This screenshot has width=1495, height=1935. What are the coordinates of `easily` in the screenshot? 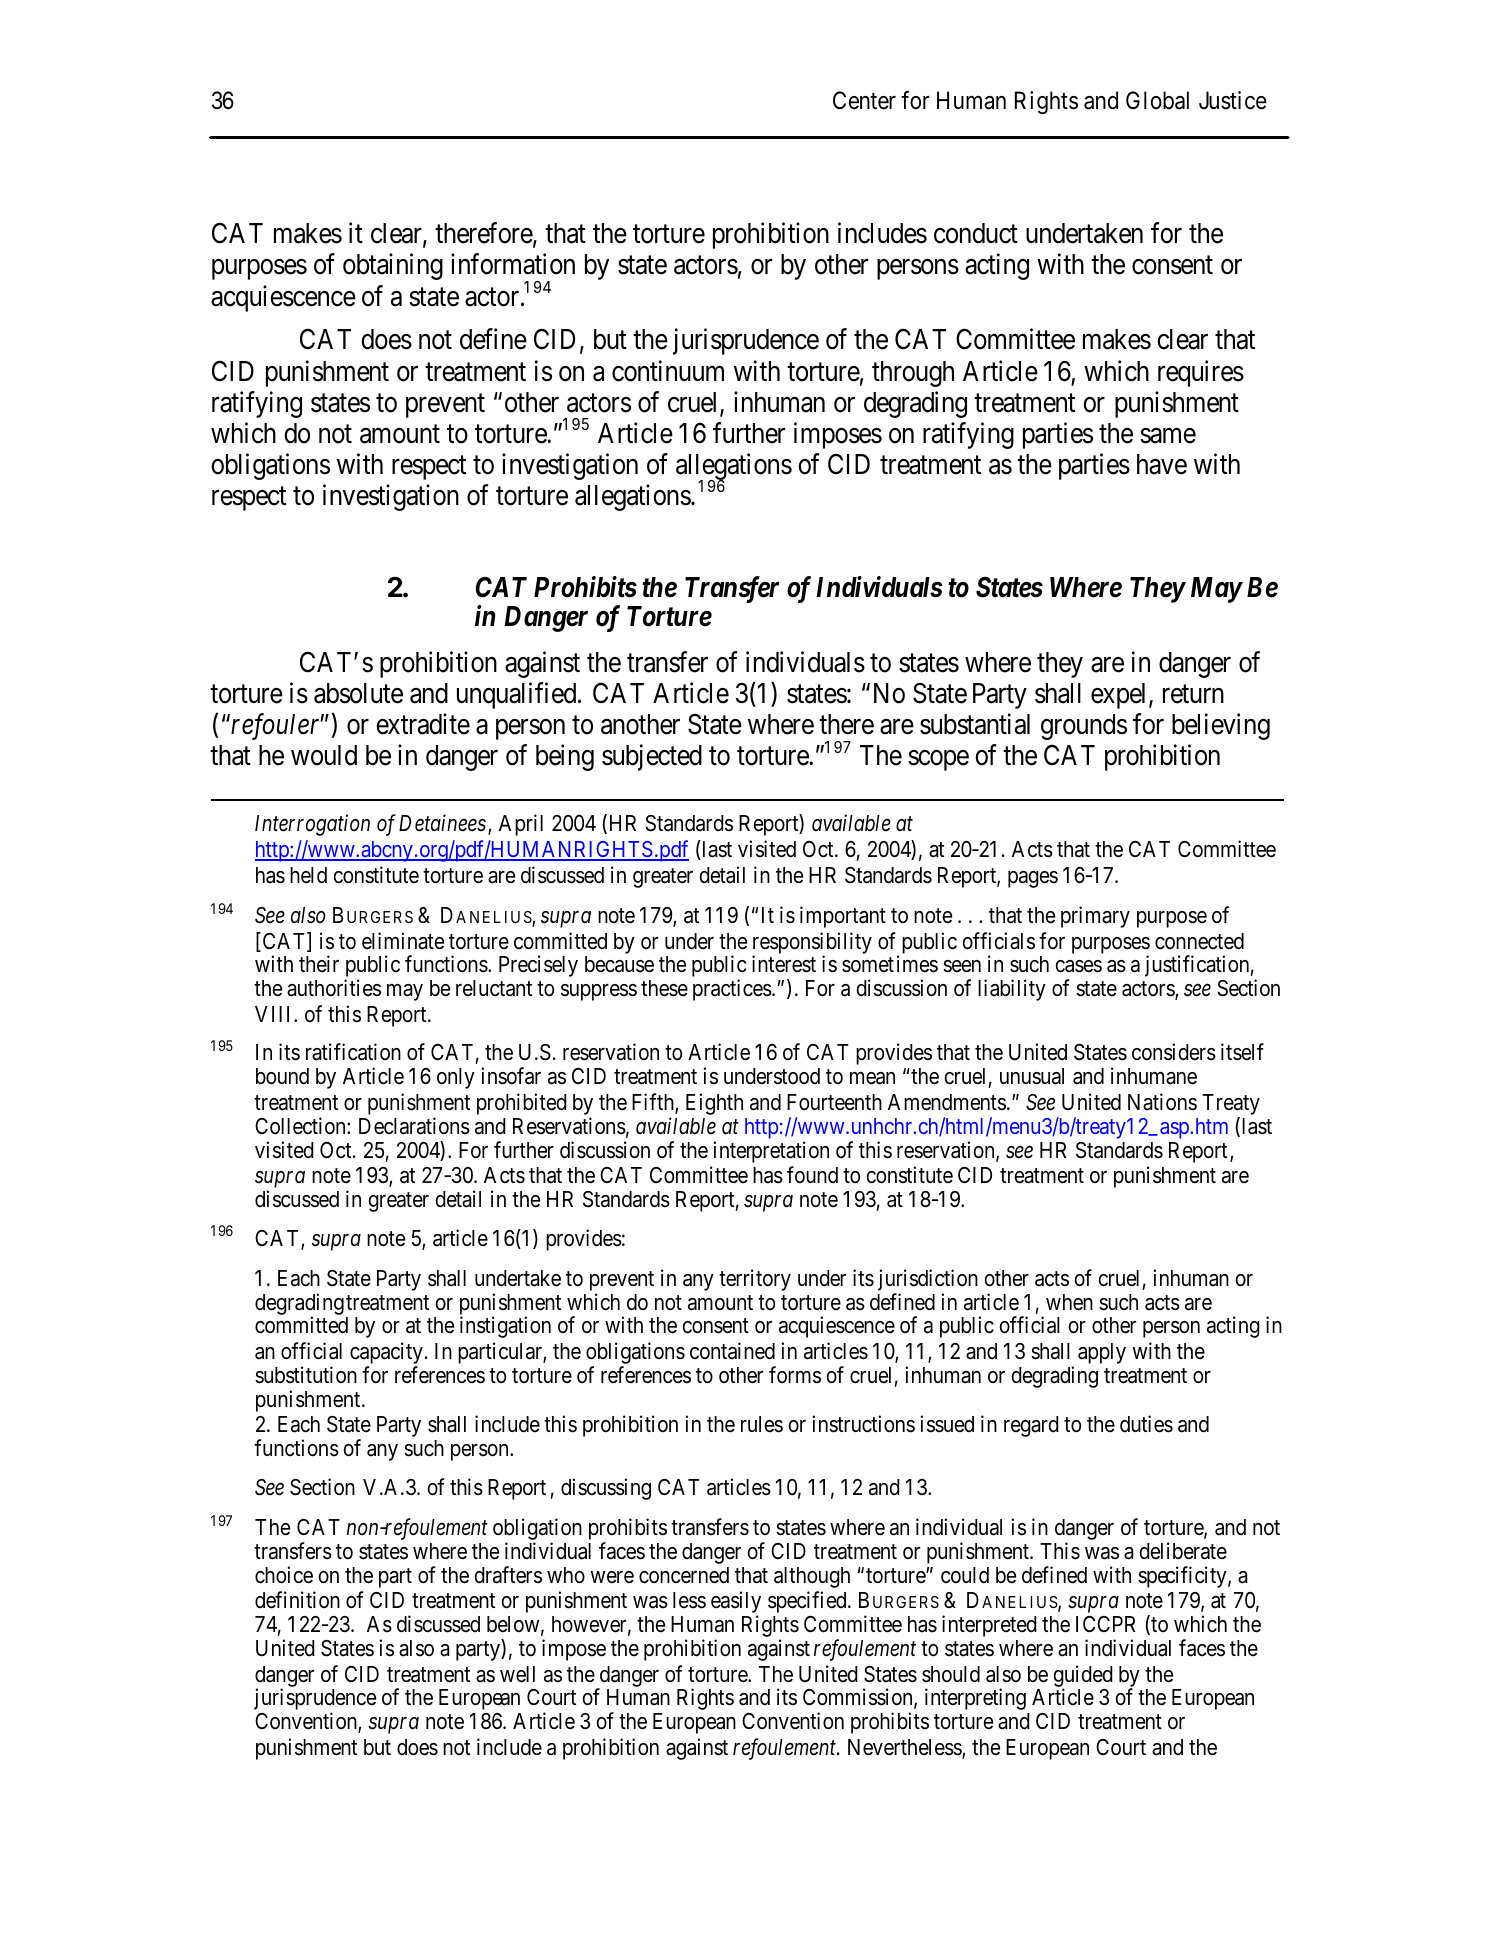 It's located at (736, 1603).
